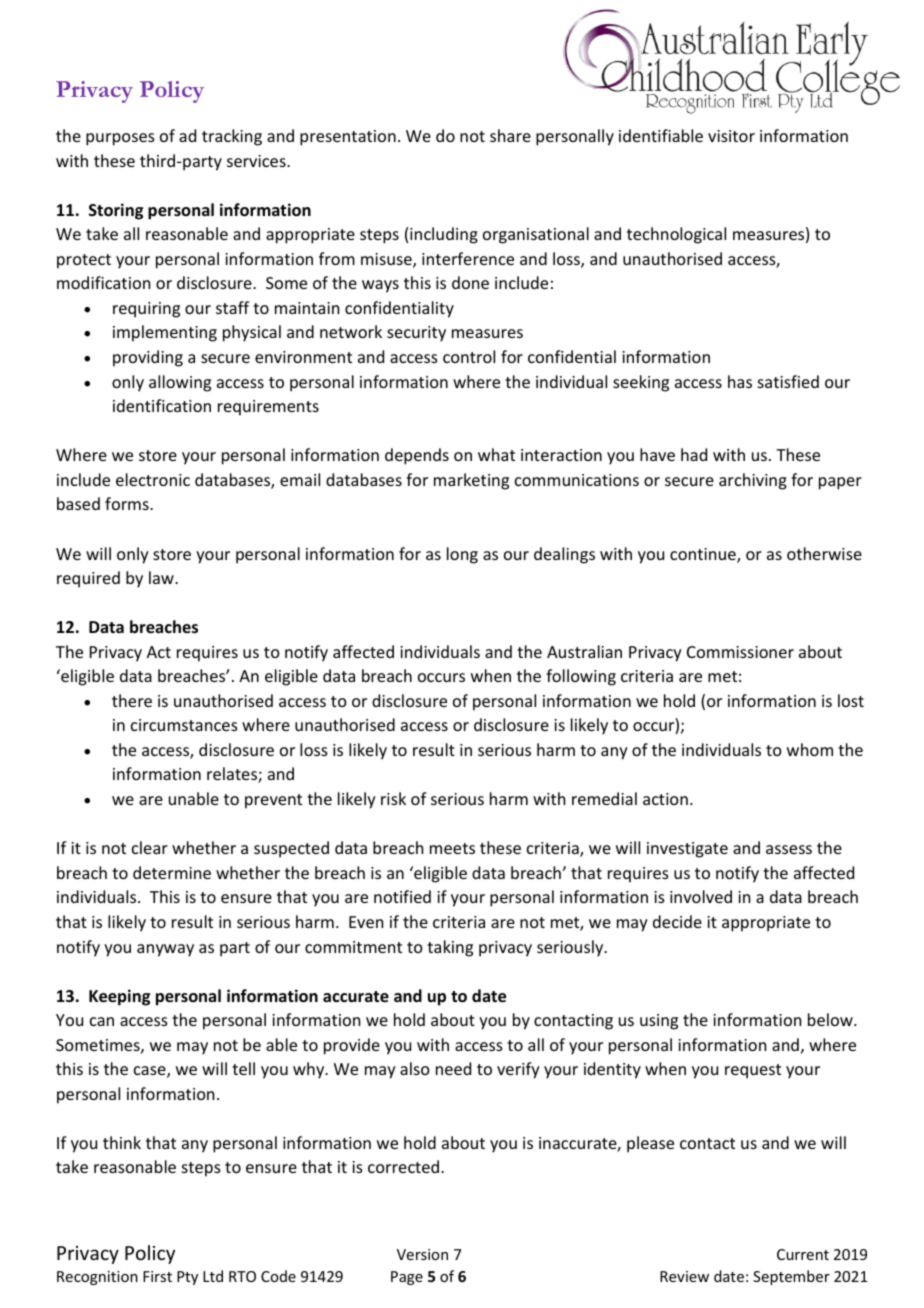  I want to click on purposes, so click(120, 139).
